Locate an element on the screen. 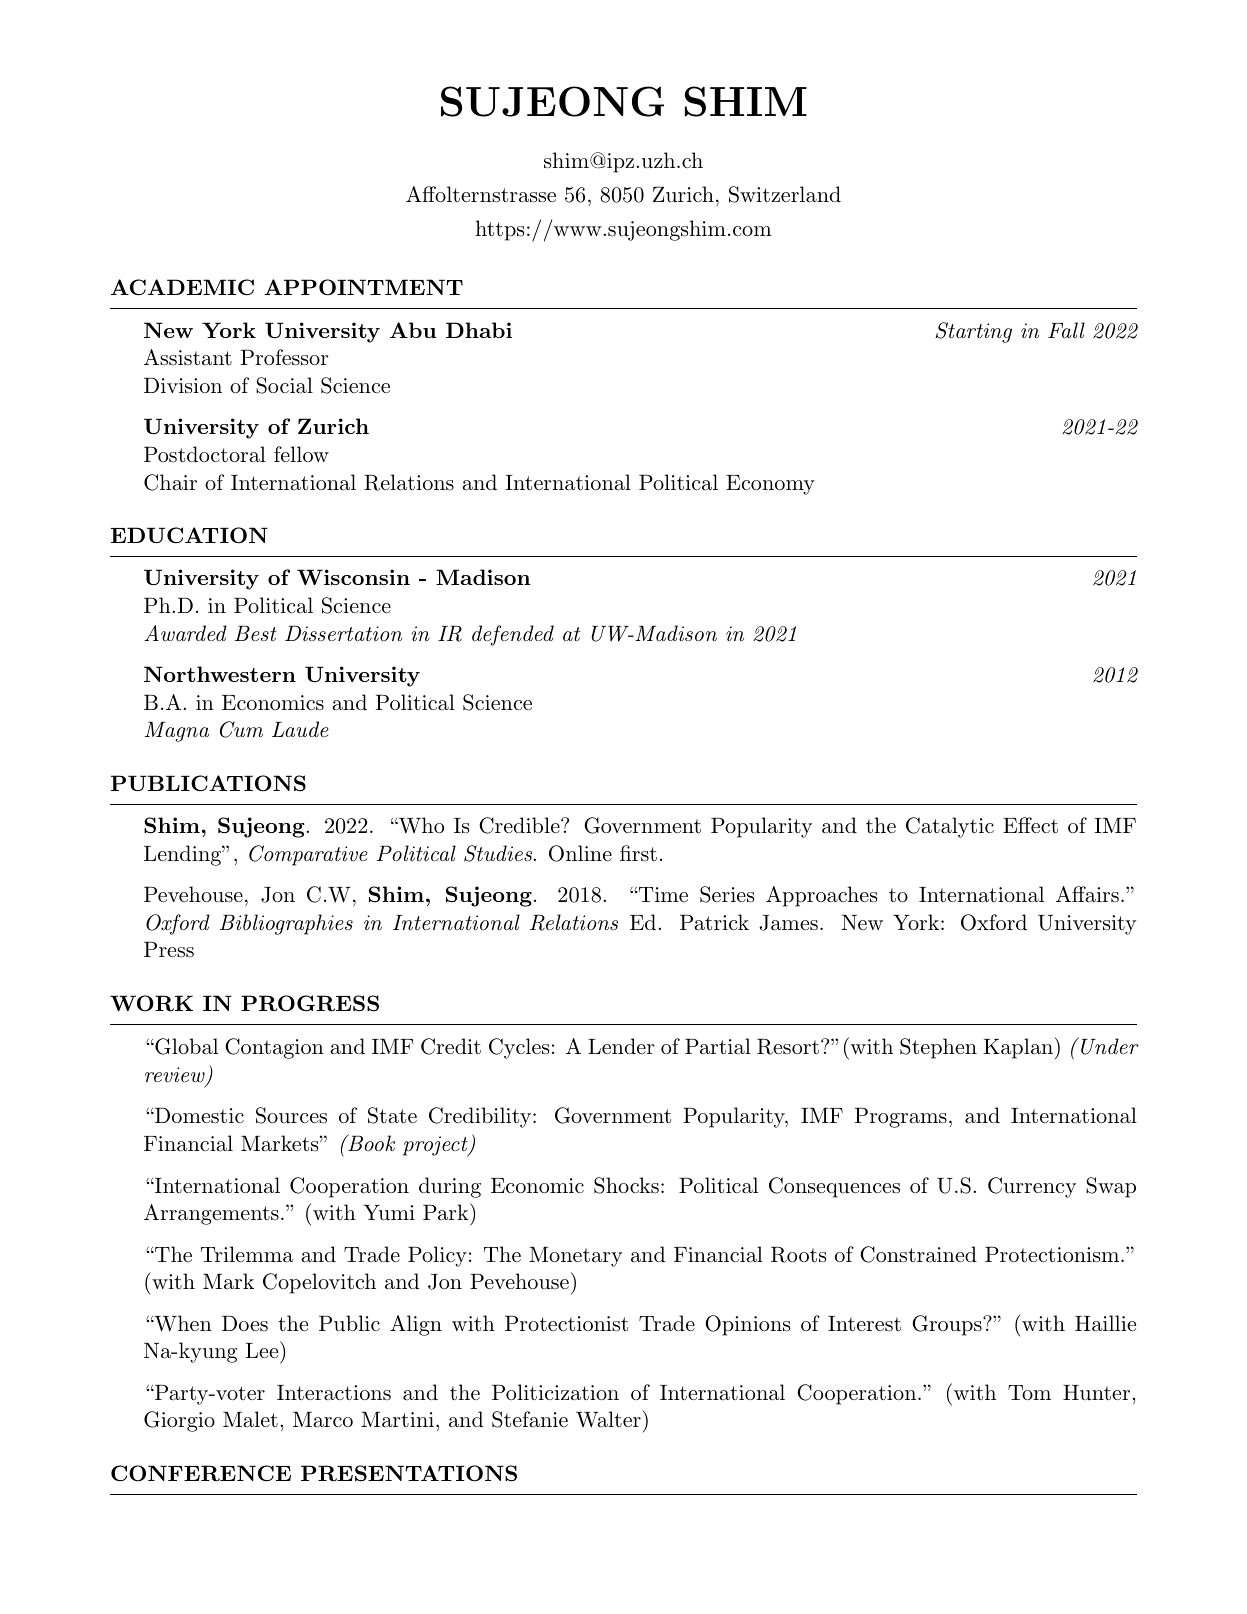 The image size is (1247, 1614). Comparative is located at coordinates (308, 855).
